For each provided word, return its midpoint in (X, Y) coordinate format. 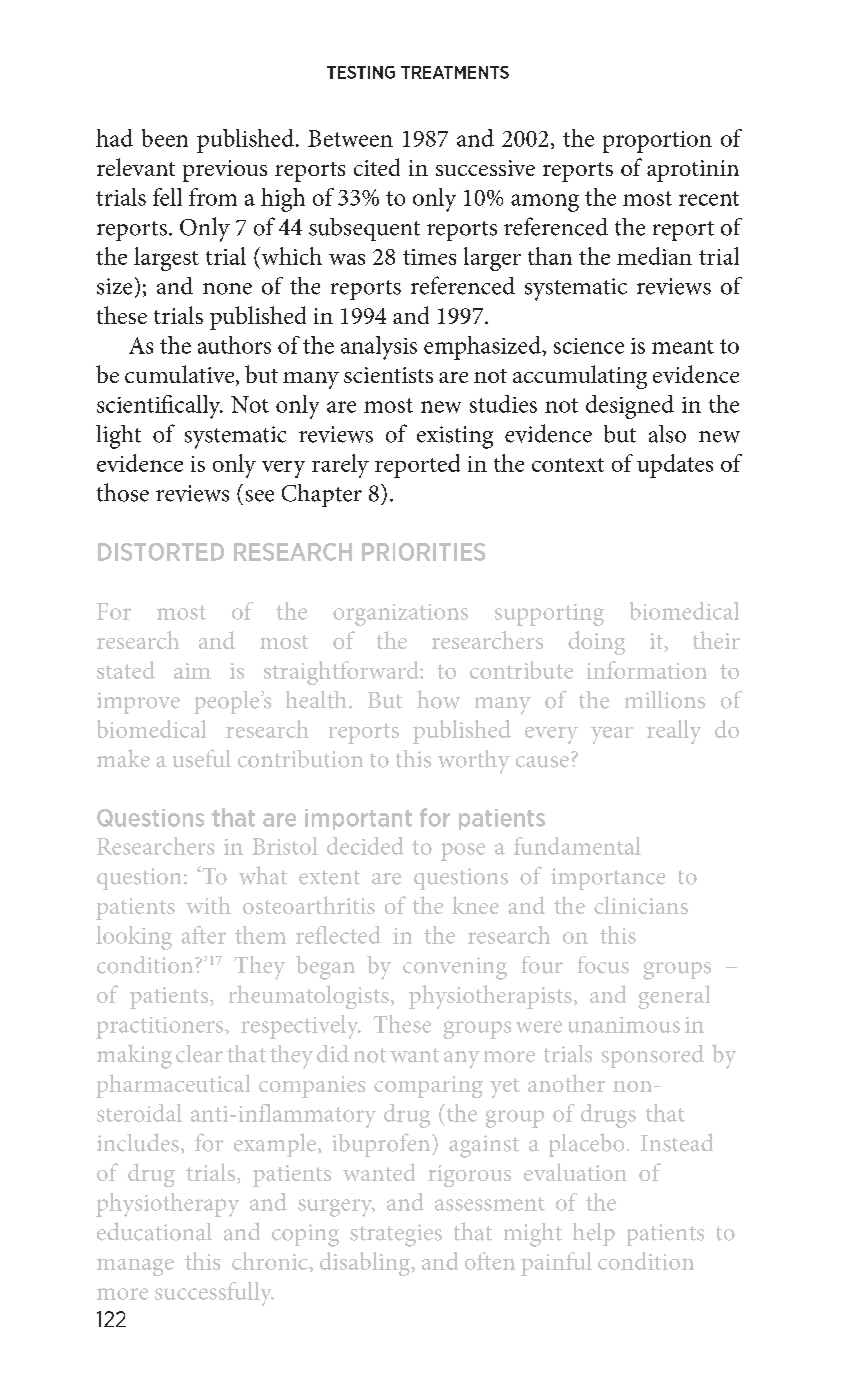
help (594, 1234)
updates (675, 466)
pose (463, 852)
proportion (657, 142)
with (208, 905)
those (123, 492)
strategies (396, 1235)
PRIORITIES (423, 552)
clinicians (641, 905)
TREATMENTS (455, 72)
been (165, 138)
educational (154, 1231)
